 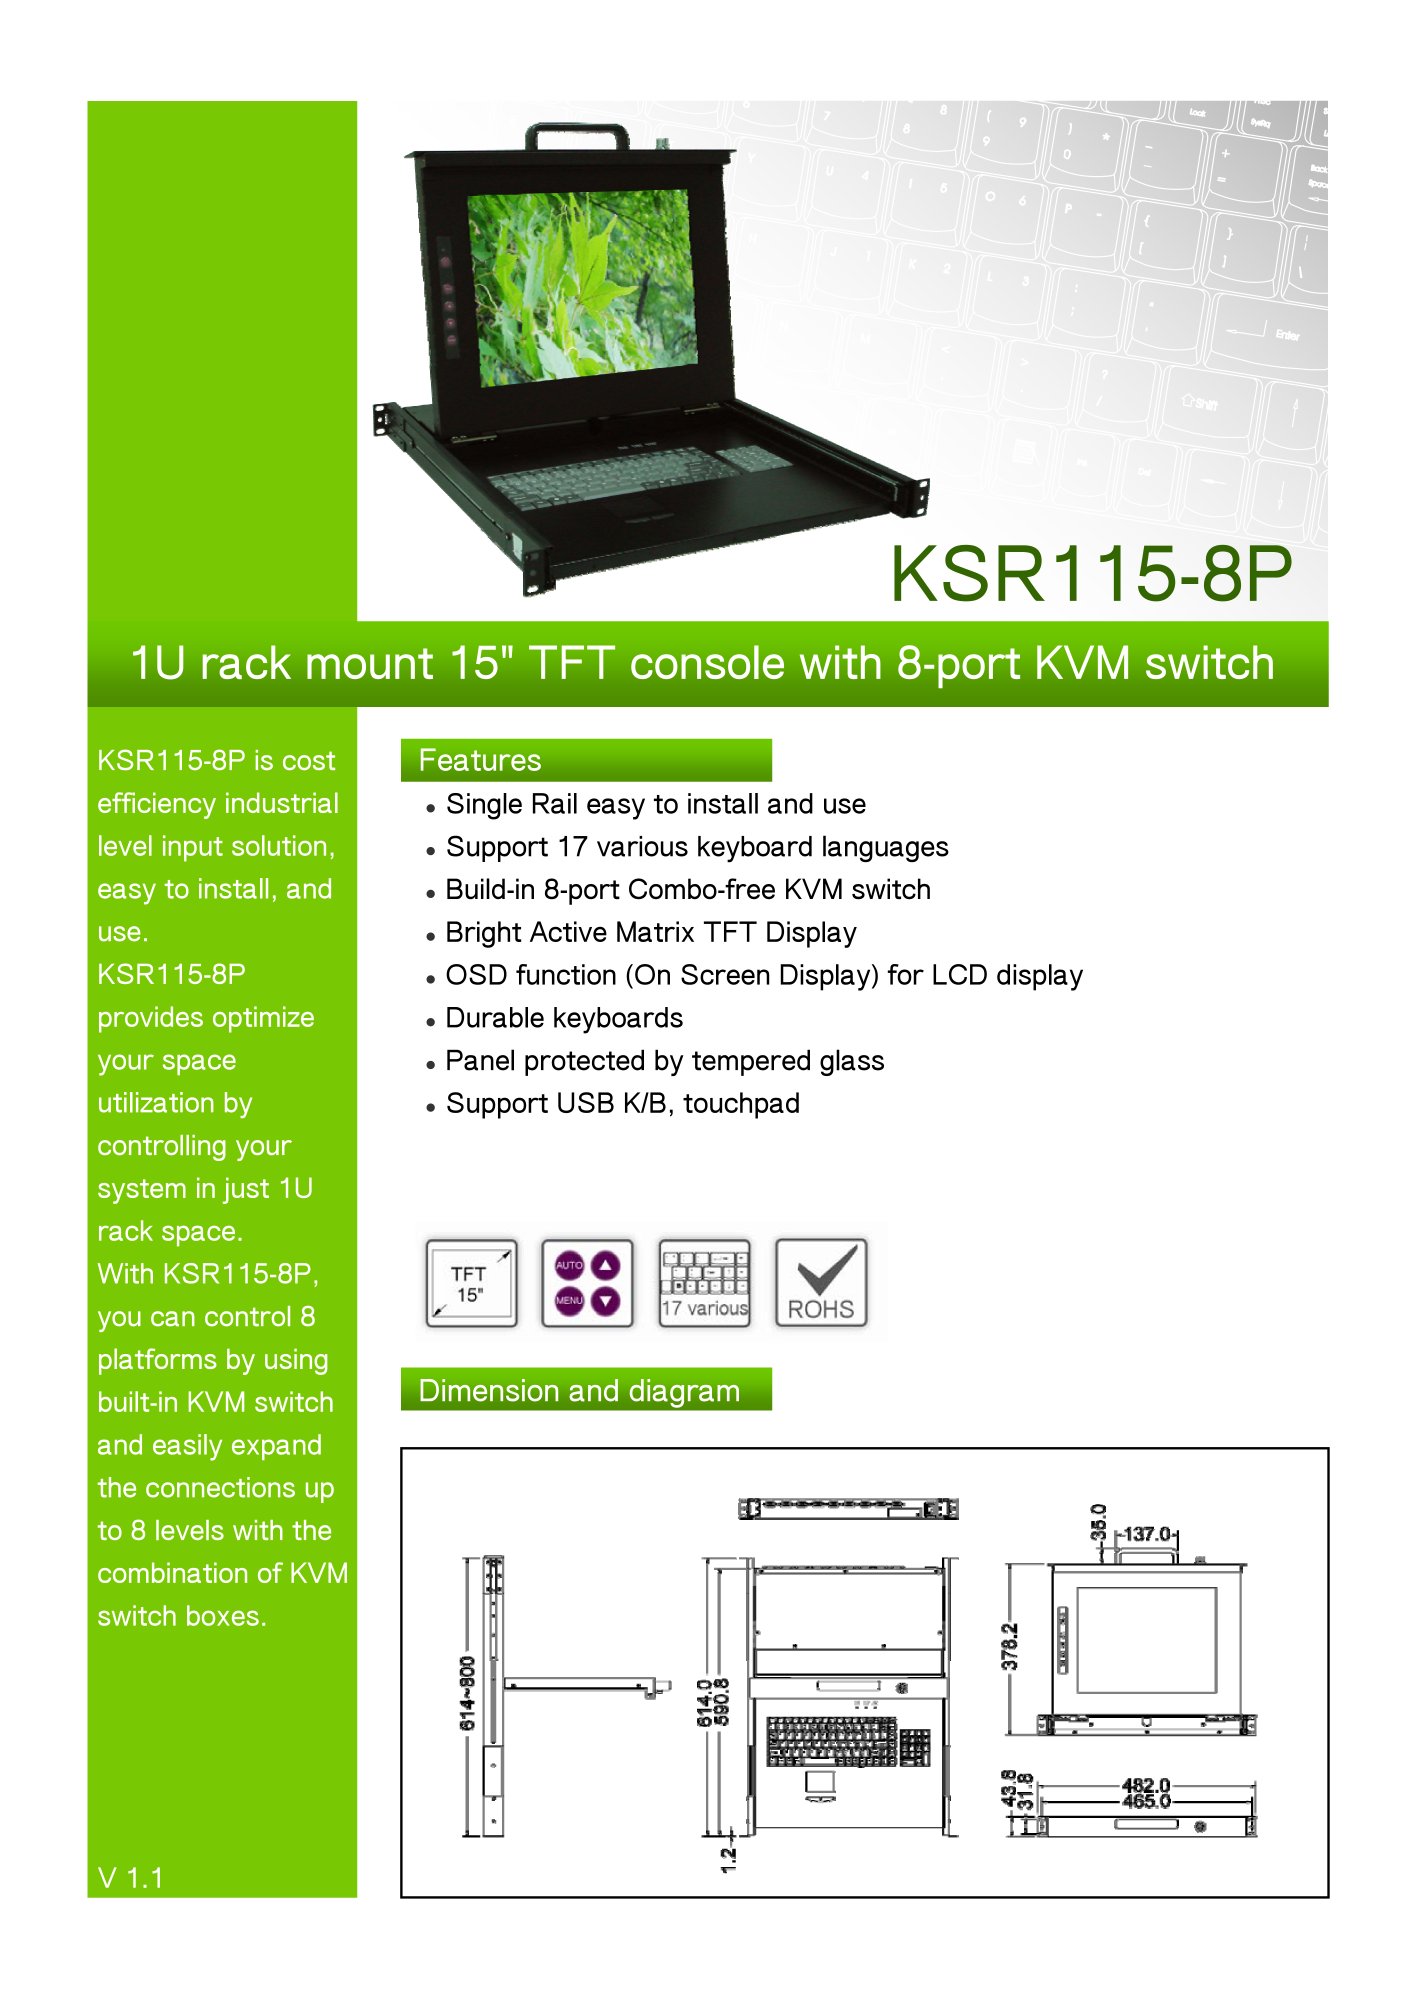 What do you see at coordinates (370, 663) in the document?
I see `mount` at bounding box center [370, 663].
